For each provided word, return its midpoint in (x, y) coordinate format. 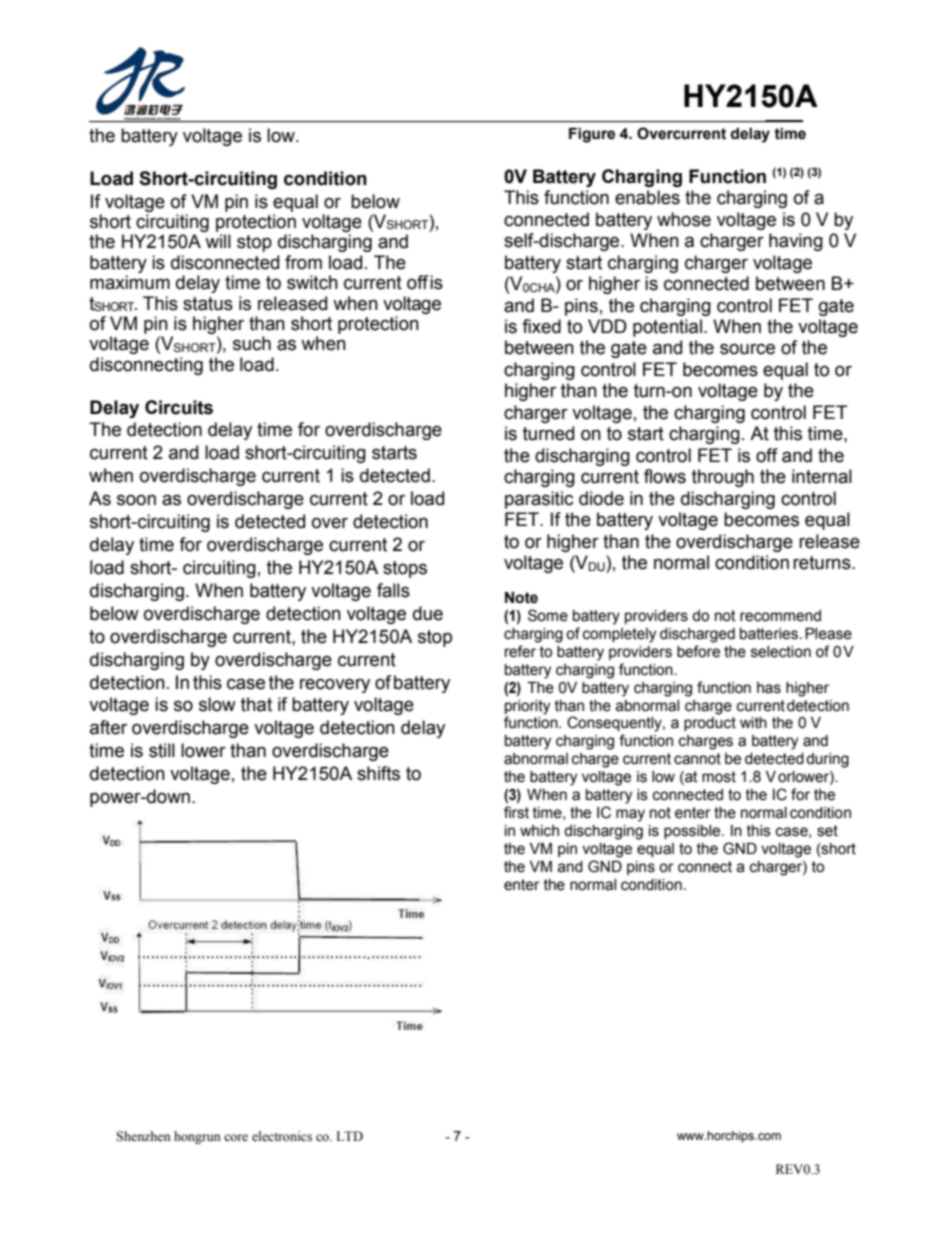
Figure (592, 135)
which (539, 831)
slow (217, 704)
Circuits (179, 407)
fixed (541, 326)
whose (684, 219)
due (428, 613)
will (218, 241)
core (236, 1137)
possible (693, 832)
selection (781, 652)
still (162, 750)
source (747, 349)
